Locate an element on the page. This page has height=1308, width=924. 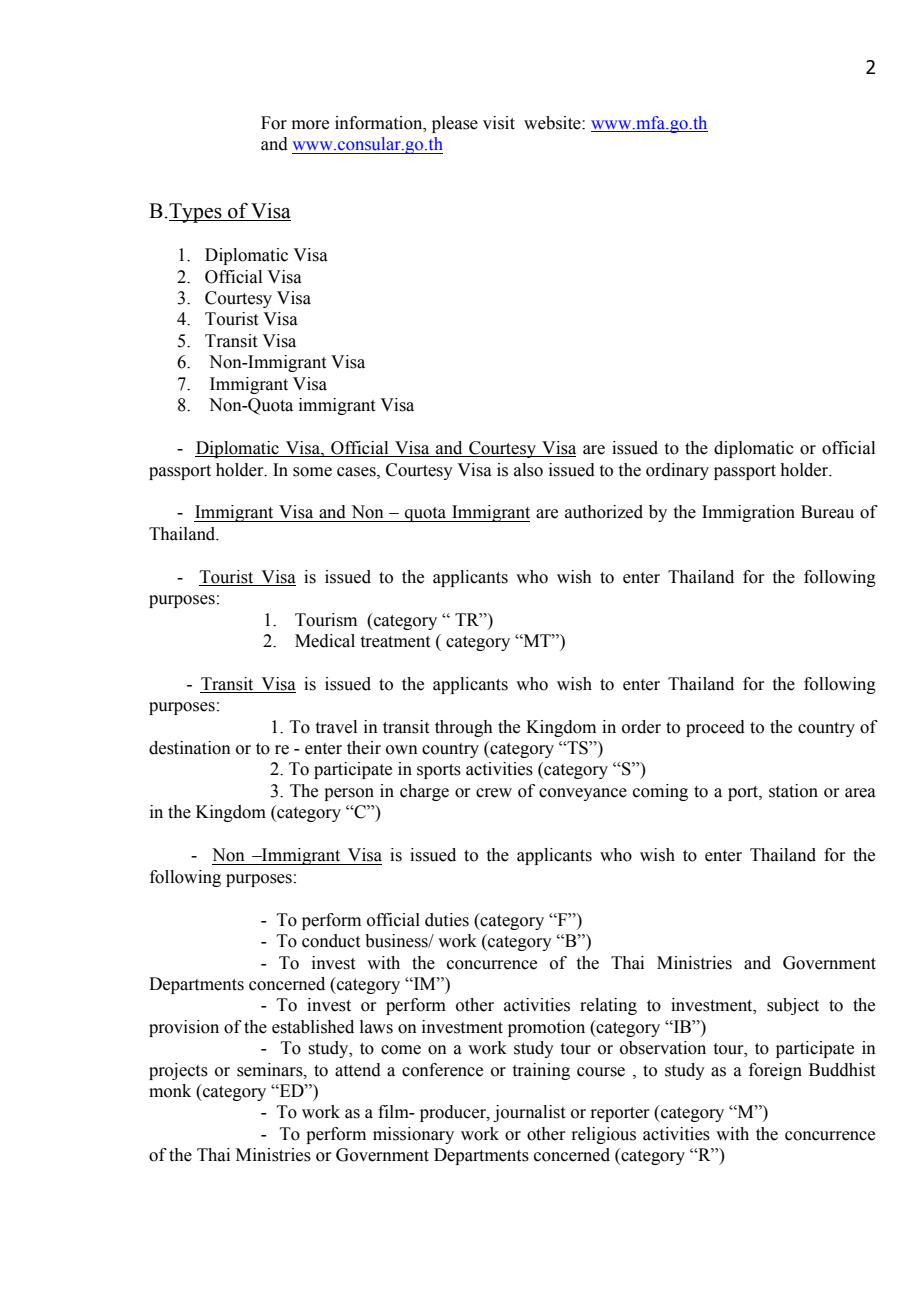
please is located at coordinates (455, 124).
